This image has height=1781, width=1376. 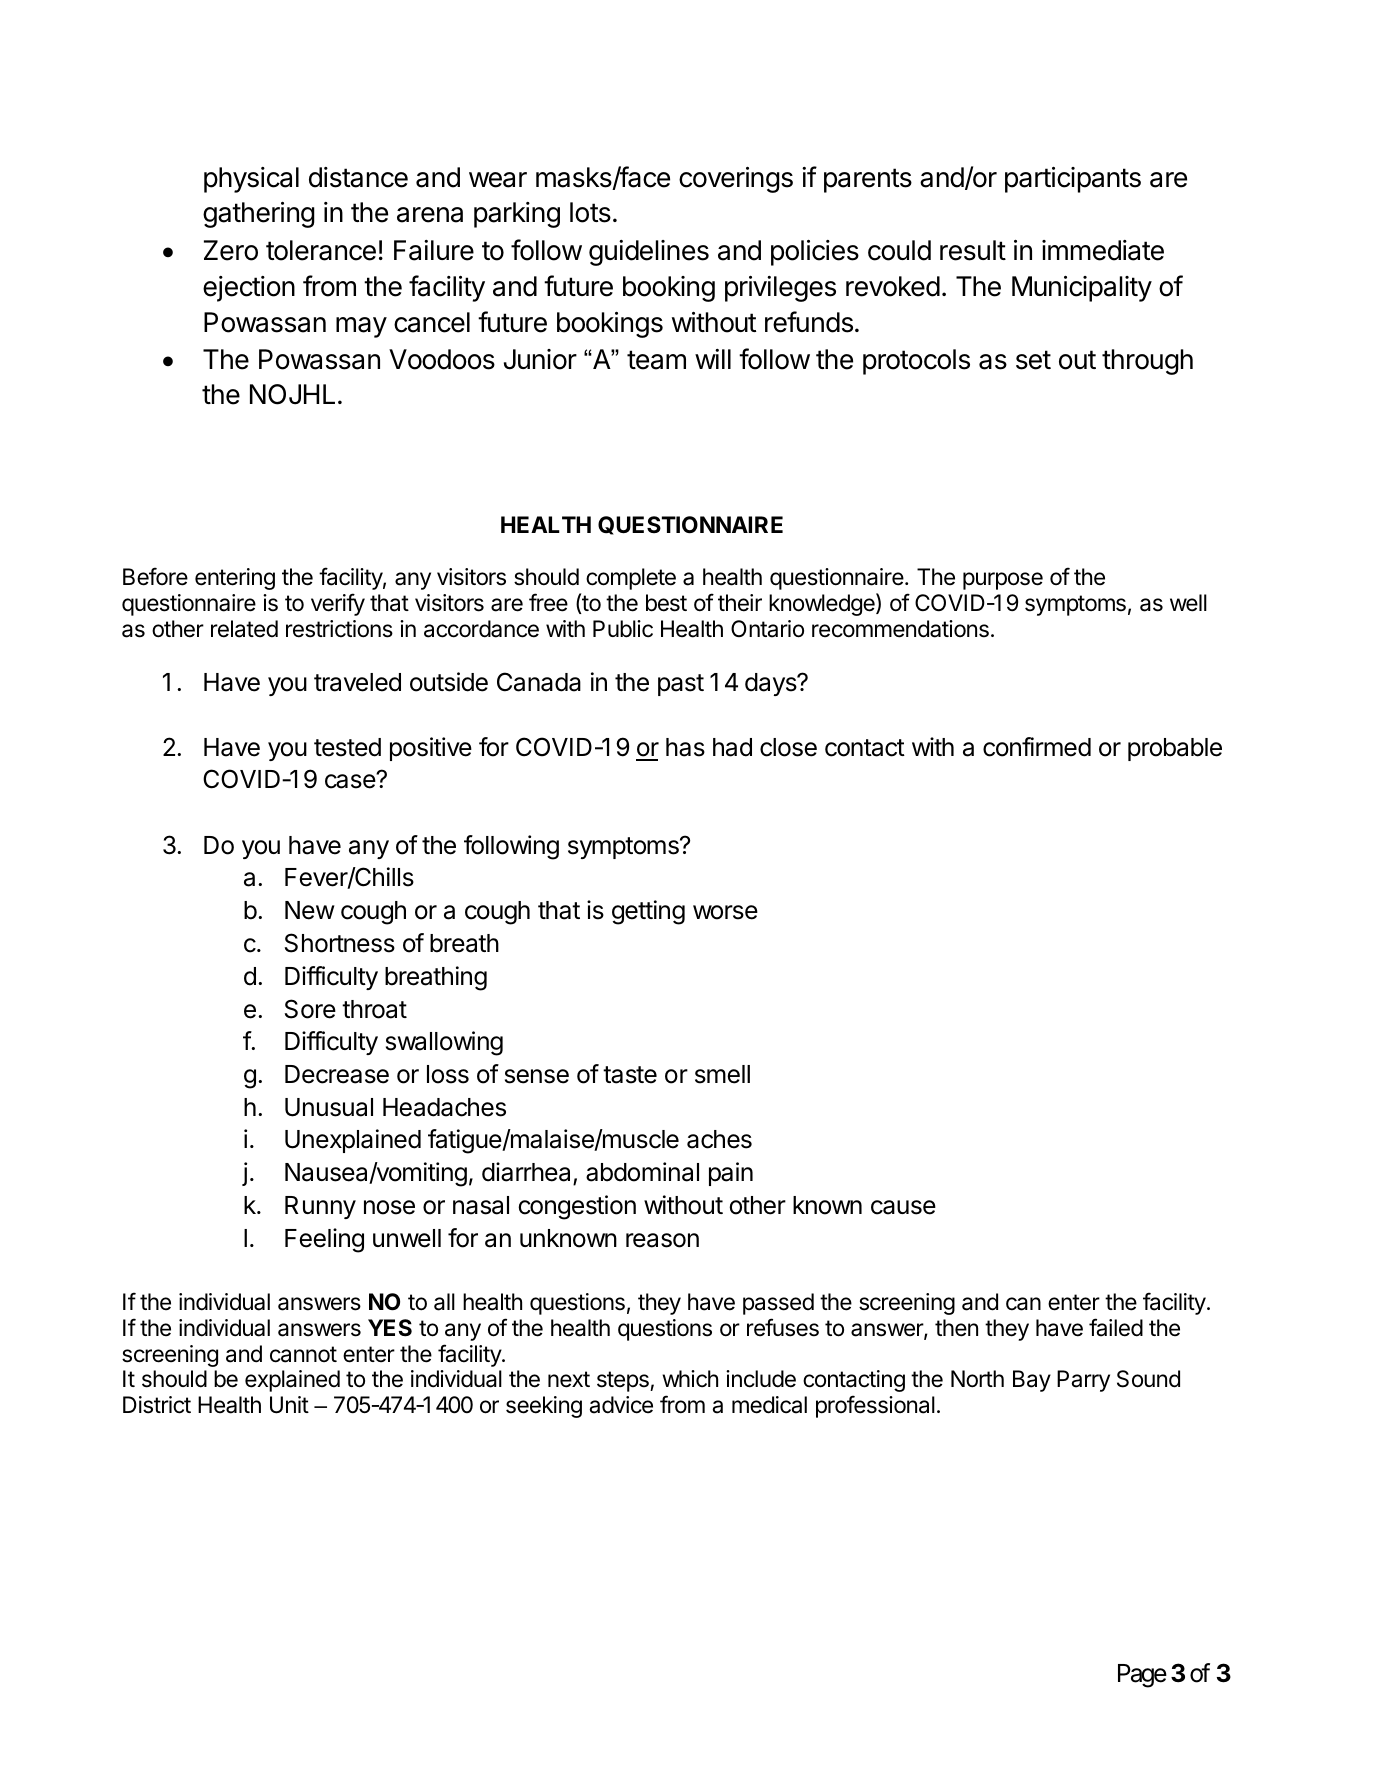 What do you see at coordinates (1073, 180) in the image?
I see `participants` at bounding box center [1073, 180].
